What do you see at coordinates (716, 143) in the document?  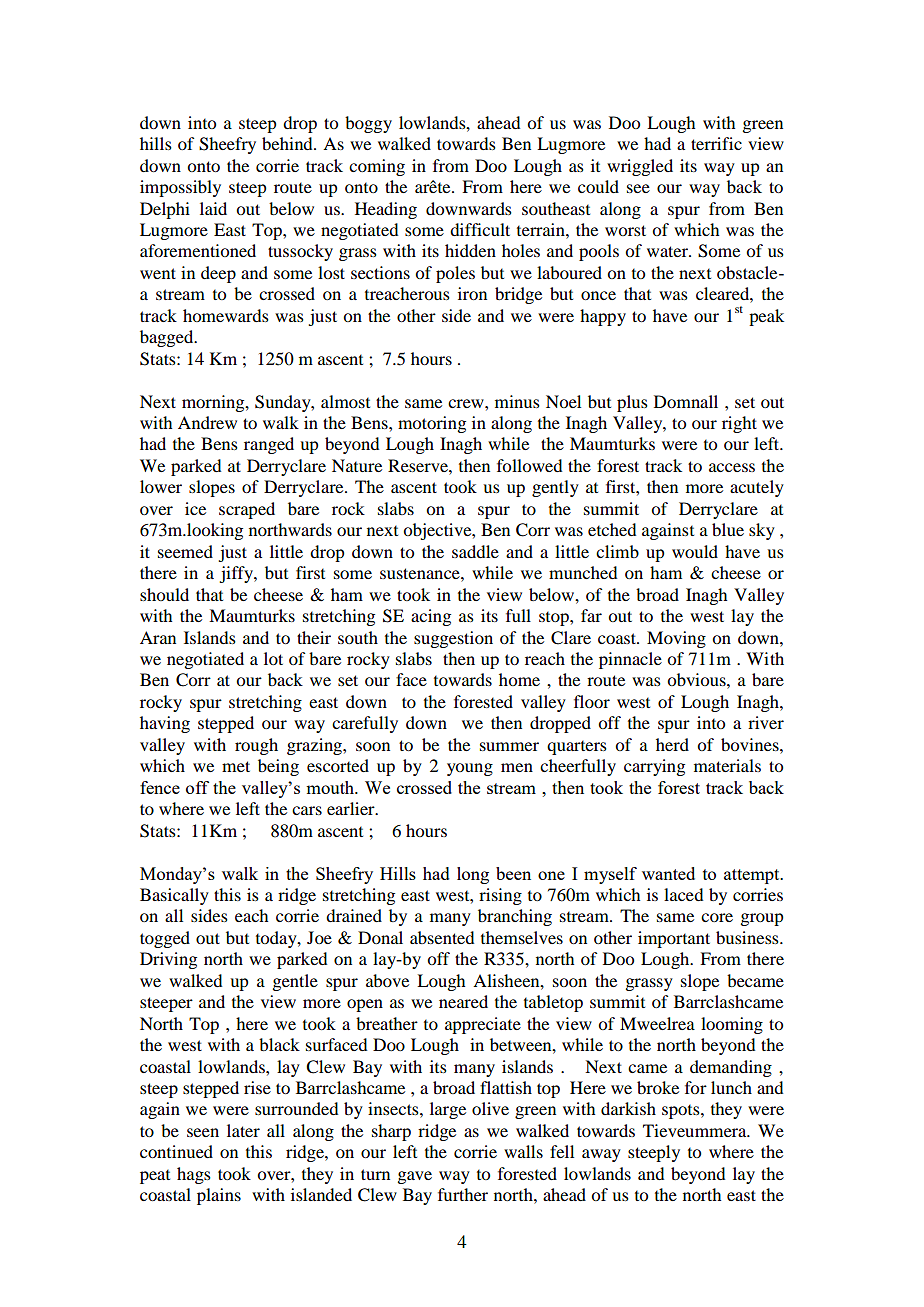 I see `terrific` at bounding box center [716, 143].
